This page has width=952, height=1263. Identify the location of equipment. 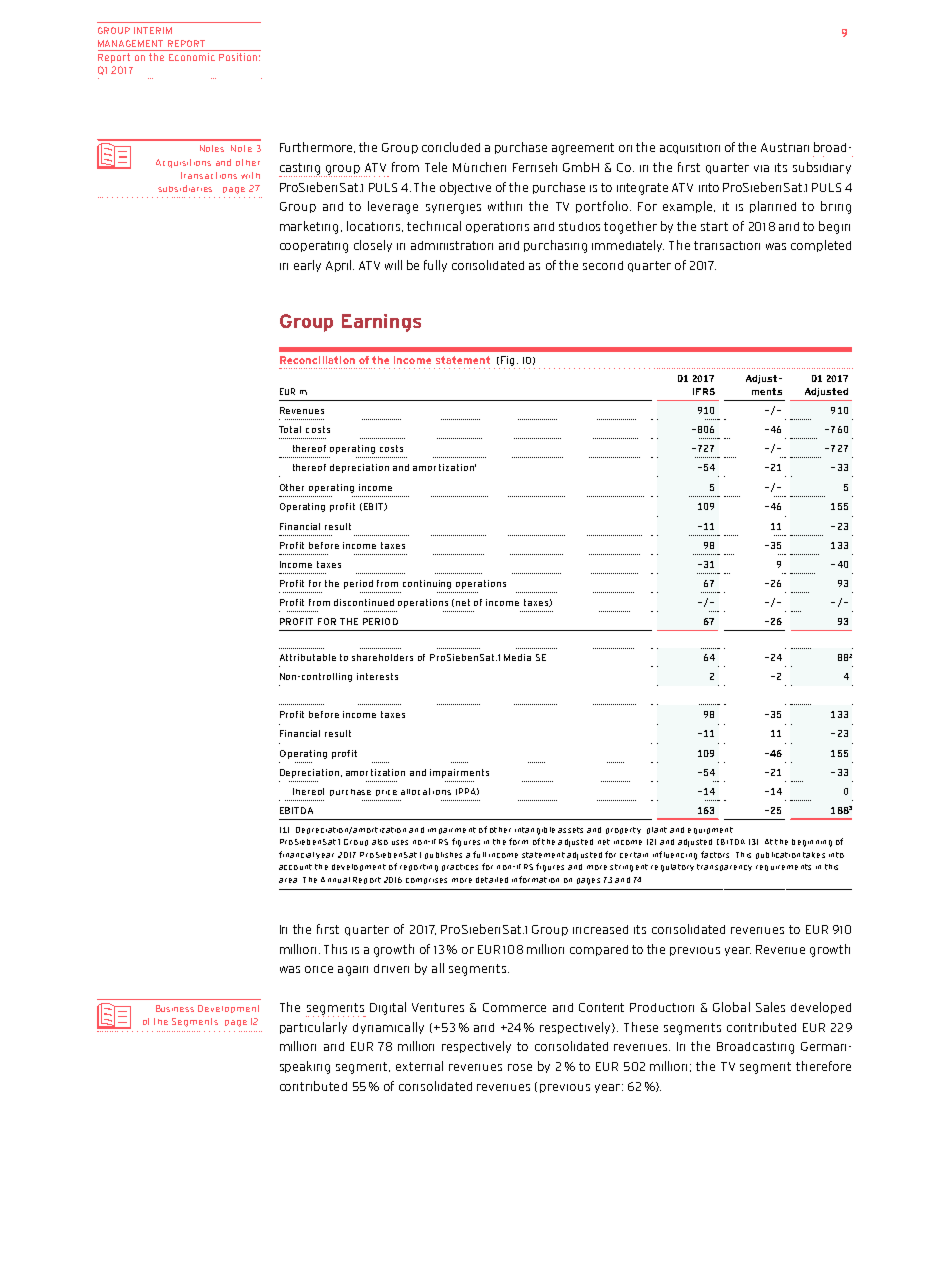
(710, 830).
